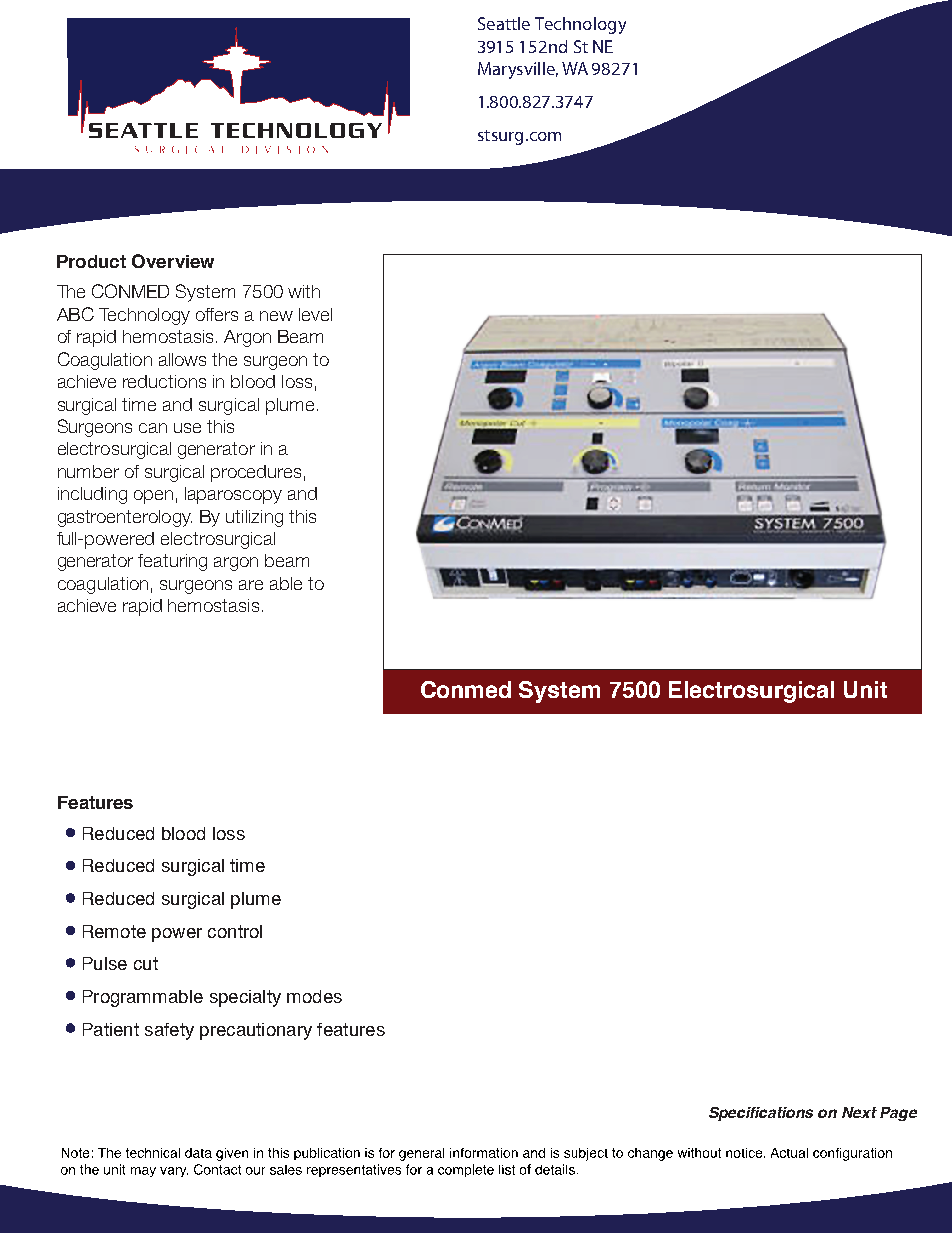 This document has width=952, height=1233. I want to click on with, so click(304, 291).
